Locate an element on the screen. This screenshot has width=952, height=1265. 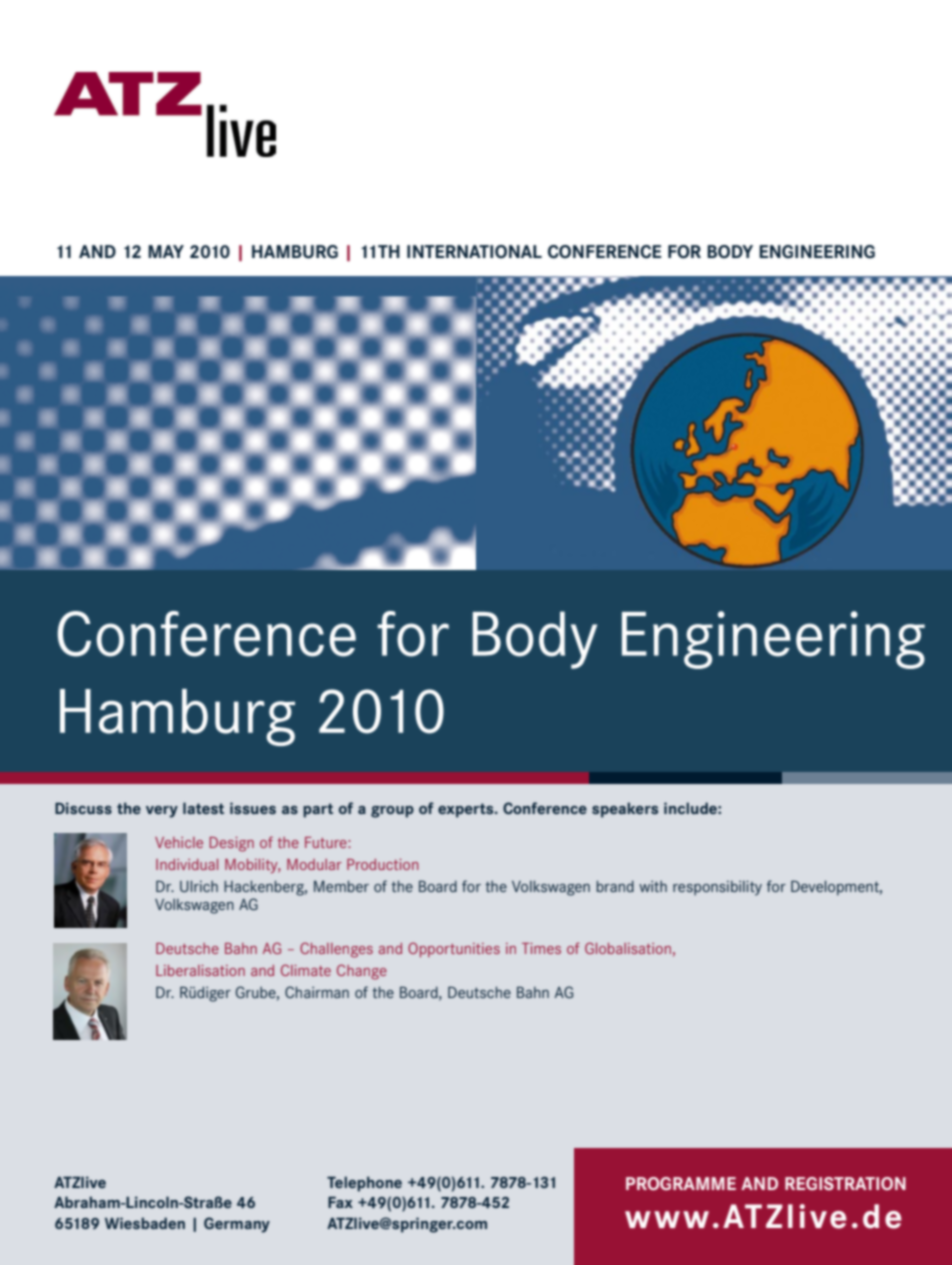
telephone is located at coordinates (364, 1184).
